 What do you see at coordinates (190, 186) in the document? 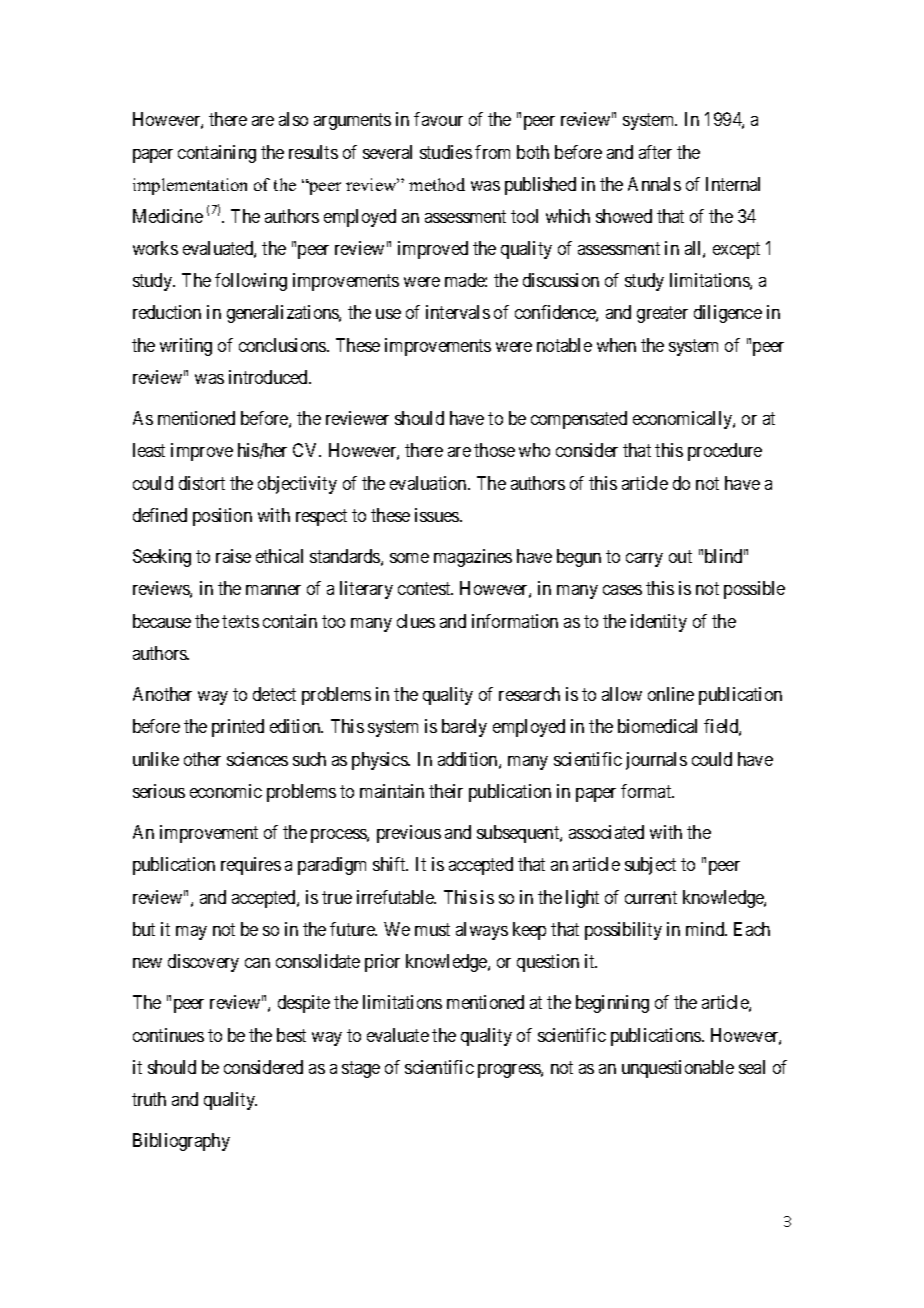
I see `implementation` at bounding box center [190, 186].
